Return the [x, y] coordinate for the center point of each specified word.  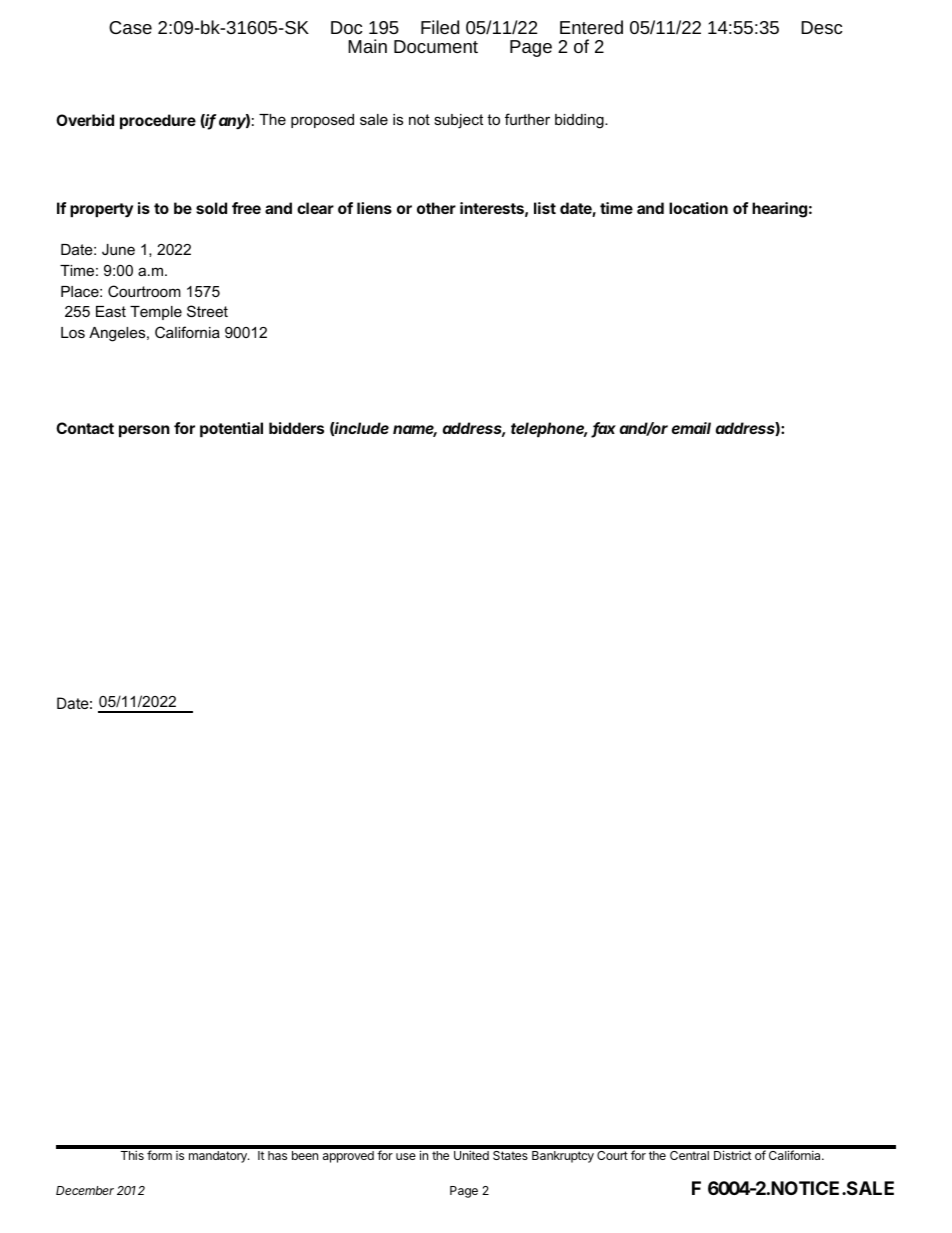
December [85, 1190]
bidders [296, 428]
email [691, 428]
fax [604, 429]
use [406, 1156]
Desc [822, 27]
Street [207, 311]
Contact [85, 428]
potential [231, 429]
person [144, 431]
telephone [549, 429]
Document [436, 46]
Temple [156, 313]
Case [130, 27]
